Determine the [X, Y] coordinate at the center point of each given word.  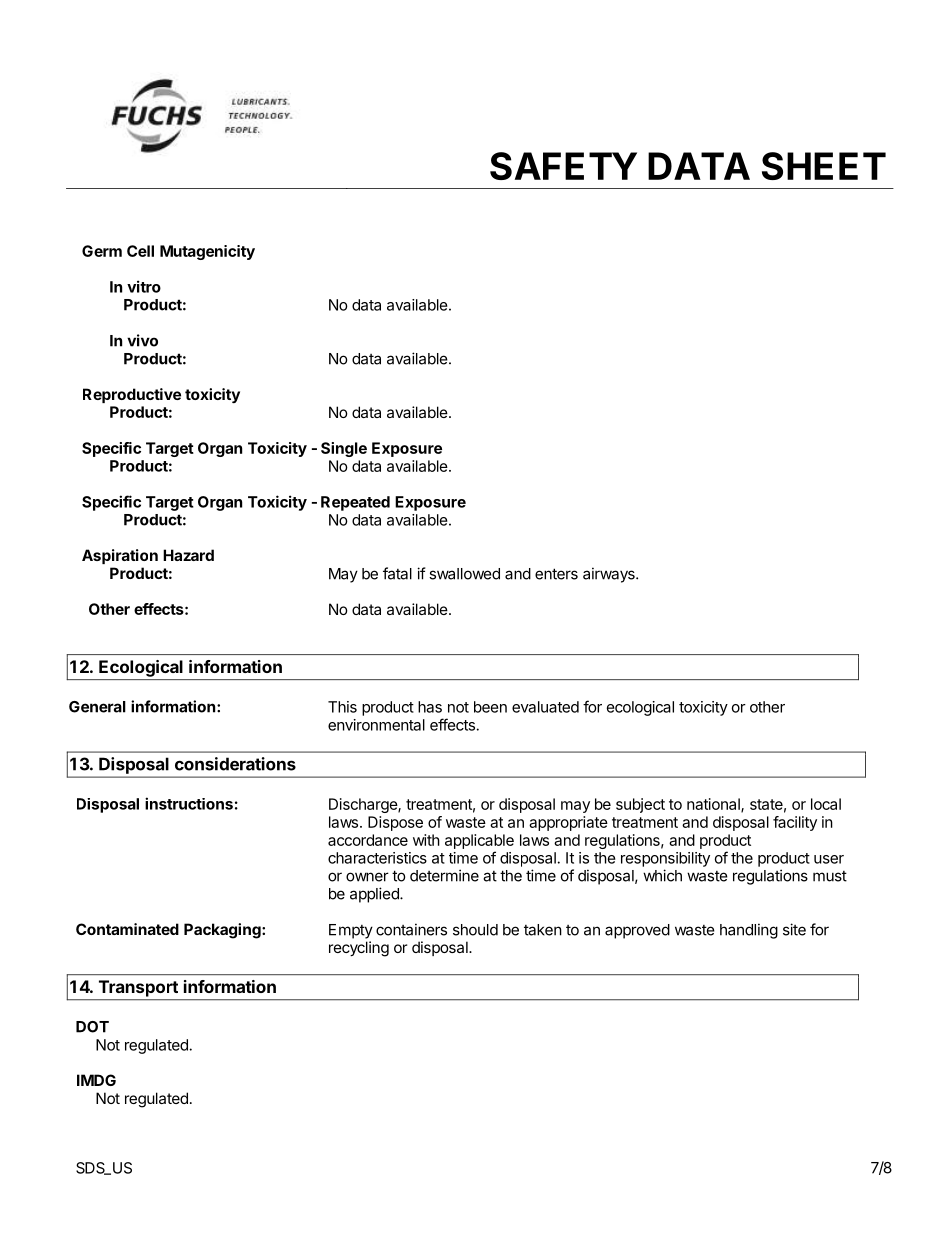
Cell [140, 251]
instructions [189, 803]
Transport [138, 988]
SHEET [824, 166]
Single [344, 449]
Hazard [188, 555]
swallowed [464, 574]
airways [610, 575]
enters [556, 574]
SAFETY [563, 166]
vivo [142, 340]
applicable [479, 841]
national [714, 805]
